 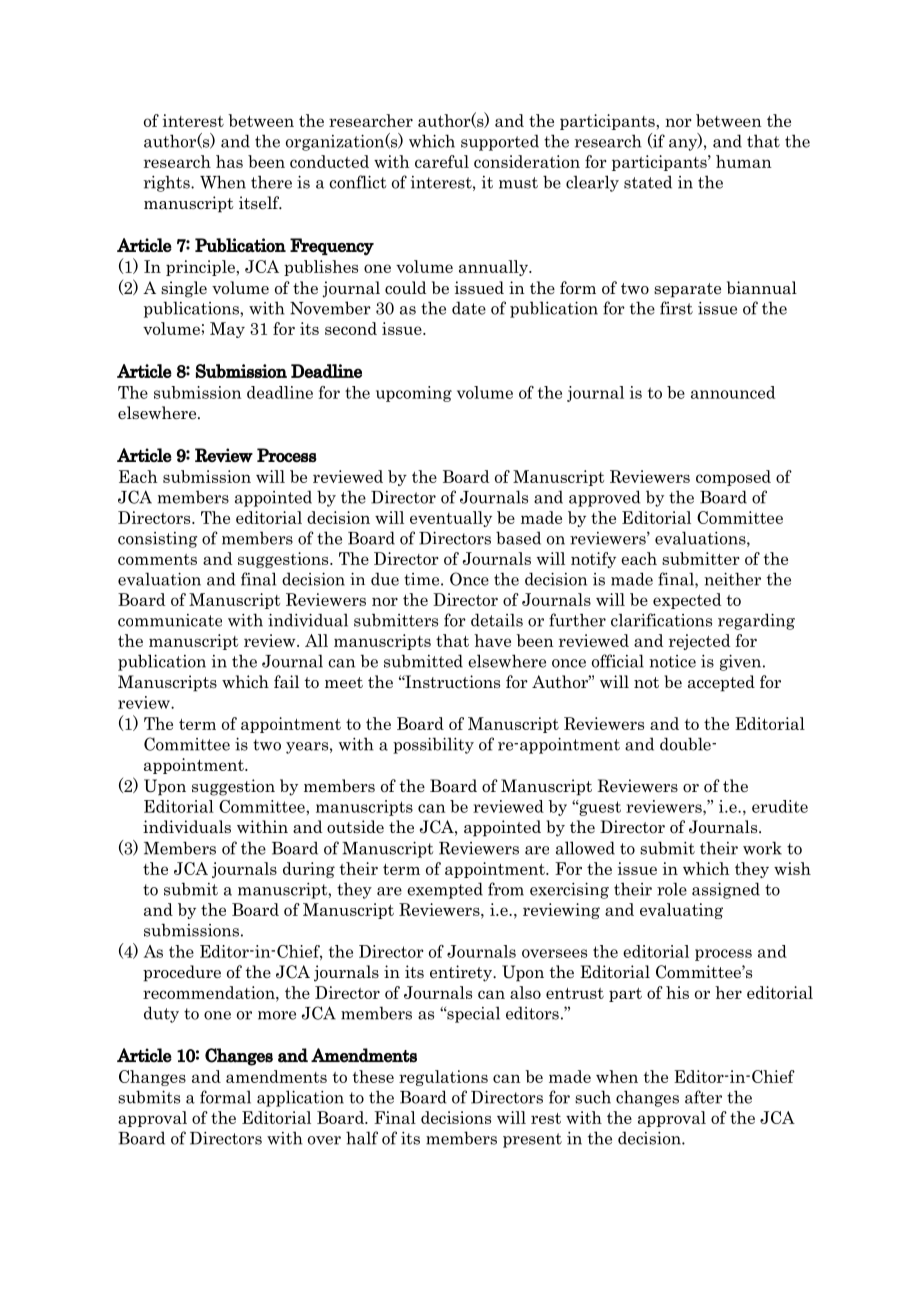 What do you see at coordinates (309, 870) in the screenshot?
I see `during` at bounding box center [309, 870].
